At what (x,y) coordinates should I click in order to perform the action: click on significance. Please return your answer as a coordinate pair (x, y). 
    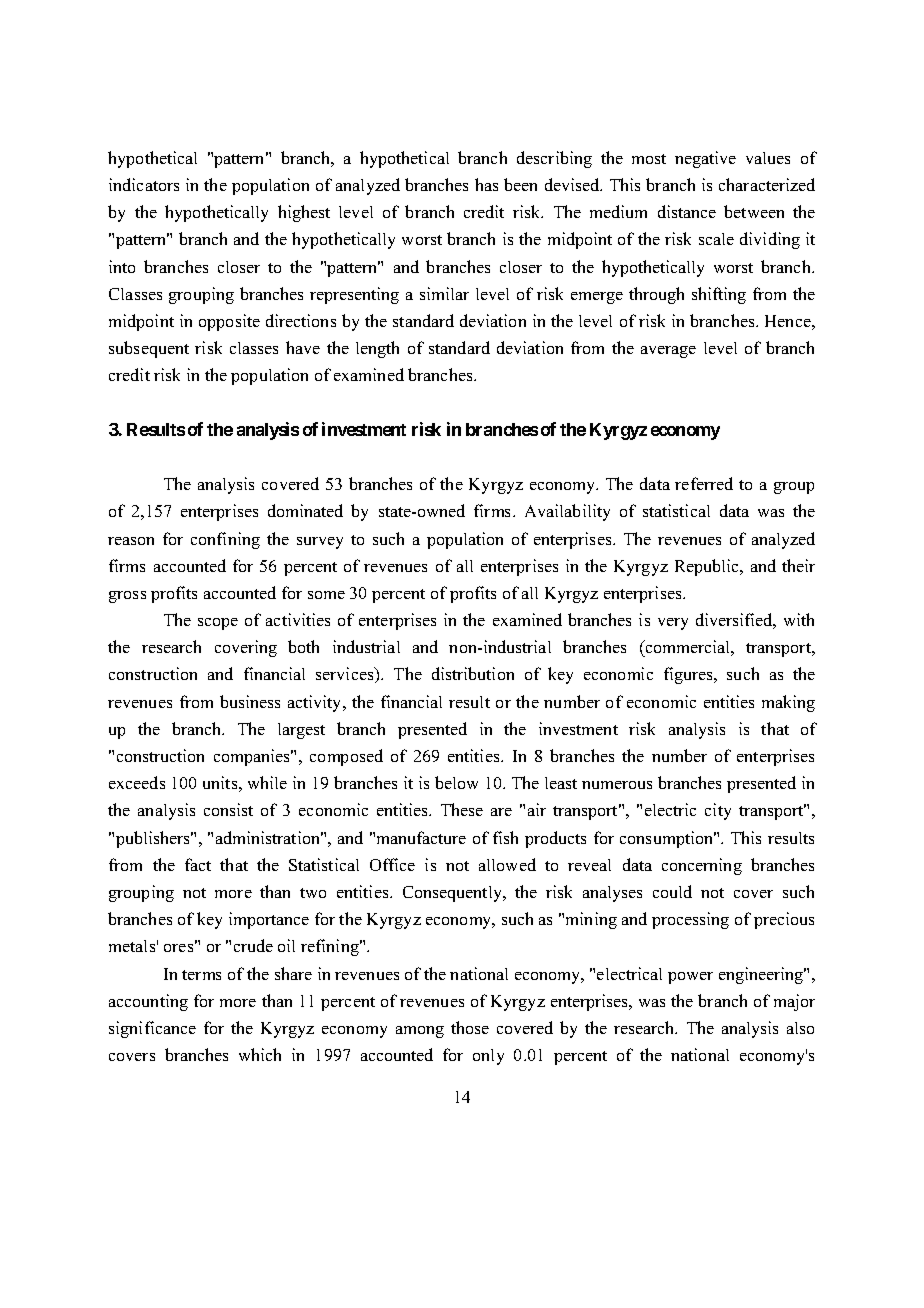
    Looking at the image, I should click on (152, 1029).
